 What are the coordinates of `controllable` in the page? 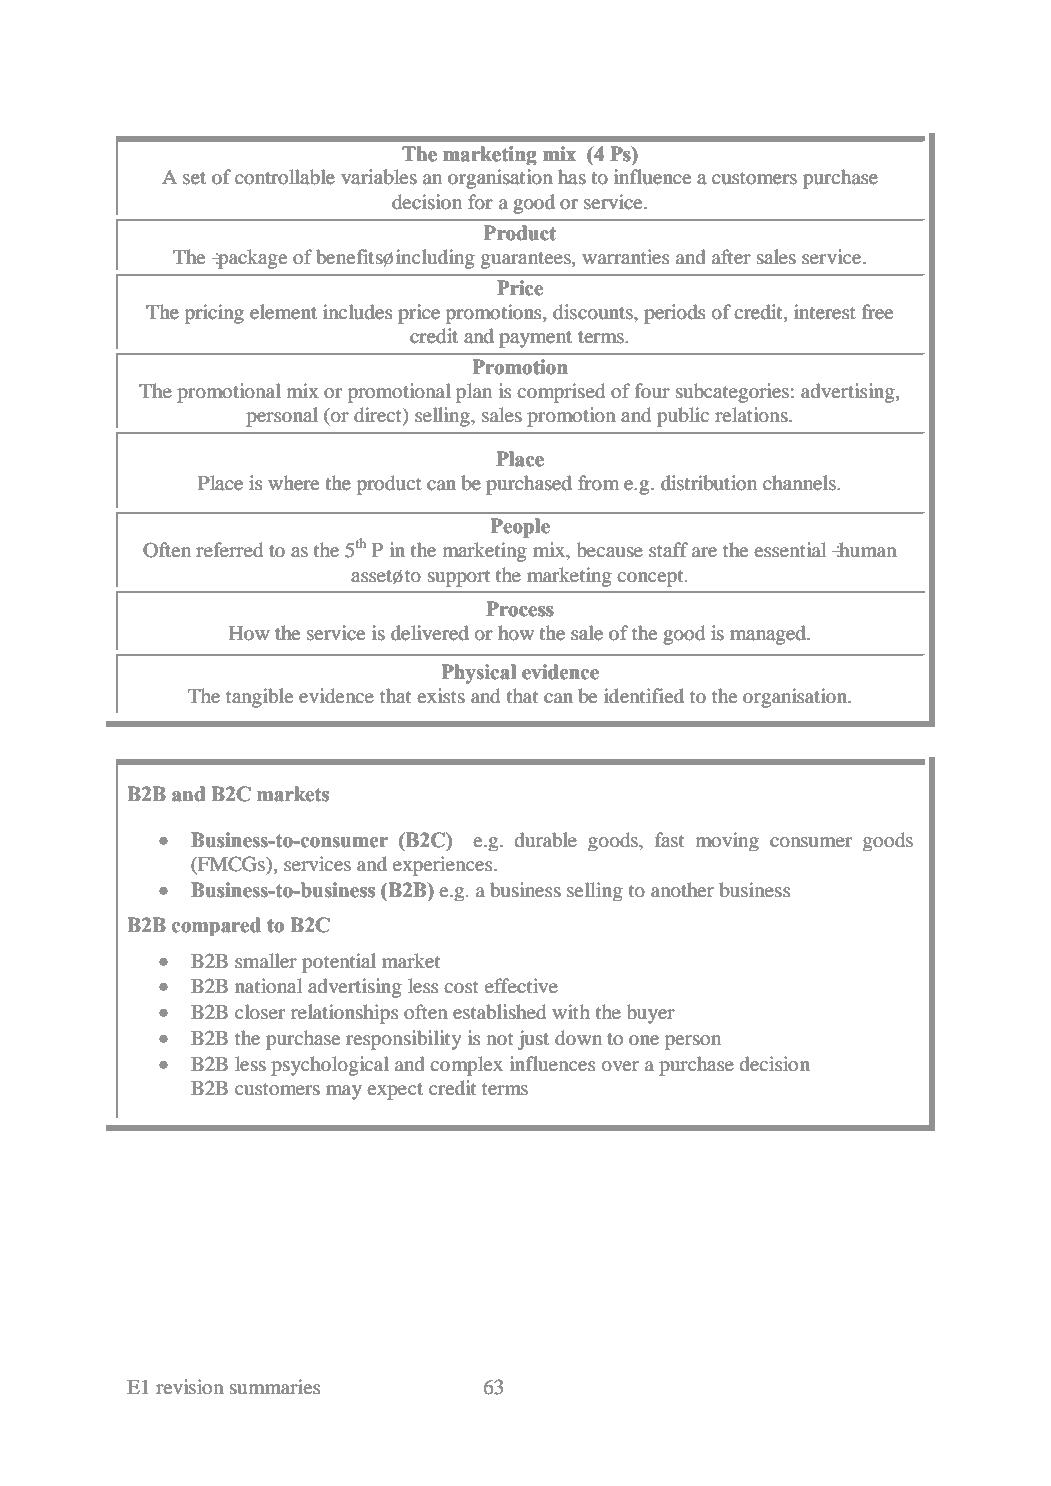 It's located at (285, 177).
